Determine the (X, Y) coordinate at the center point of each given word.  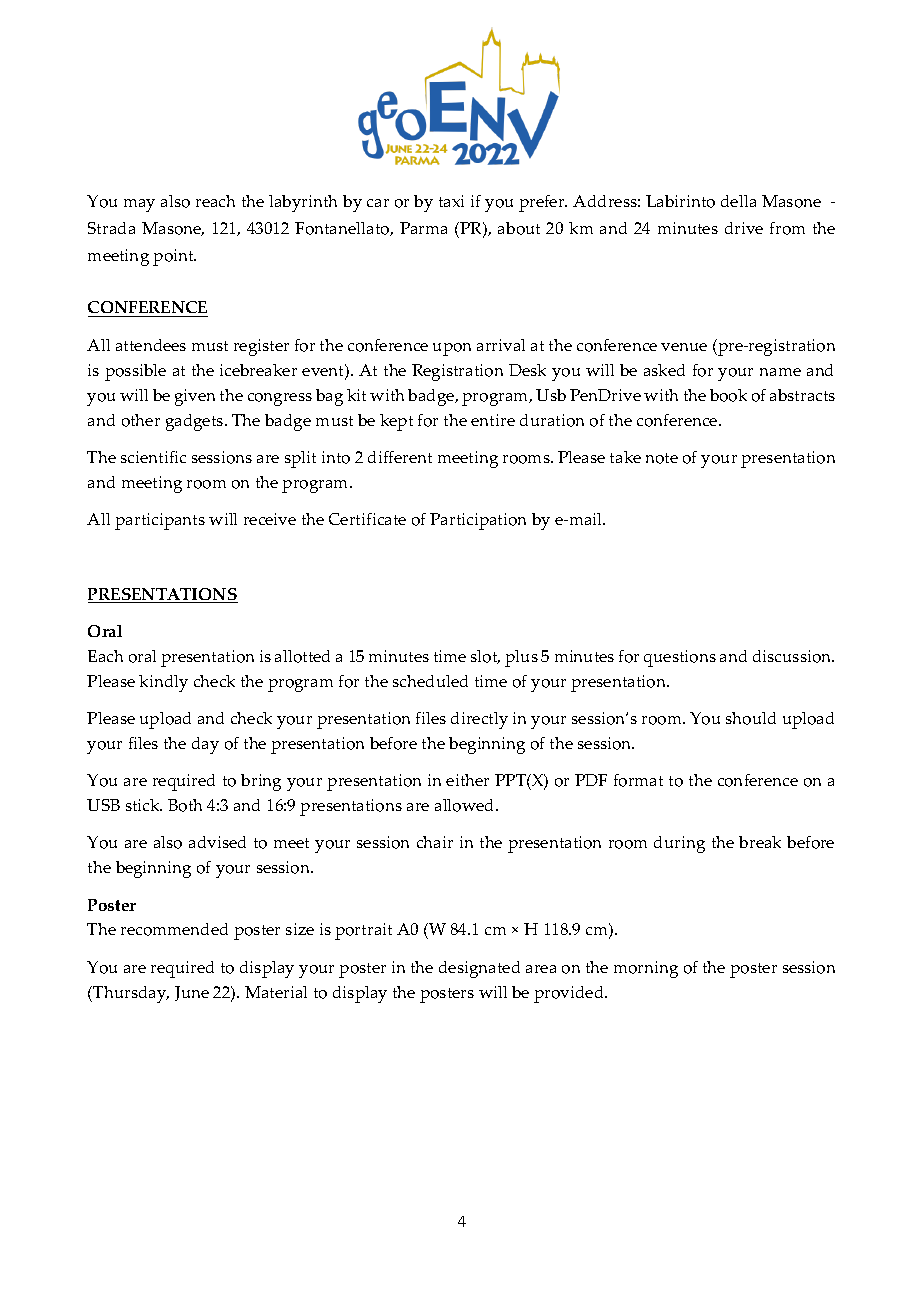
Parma (423, 228)
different (400, 457)
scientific (153, 457)
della (738, 201)
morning (646, 969)
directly (479, 720)
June (192, 993)
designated (479, 969)
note (662, 458)
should (751, 718)
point (174, 257)
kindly (163, 683)
